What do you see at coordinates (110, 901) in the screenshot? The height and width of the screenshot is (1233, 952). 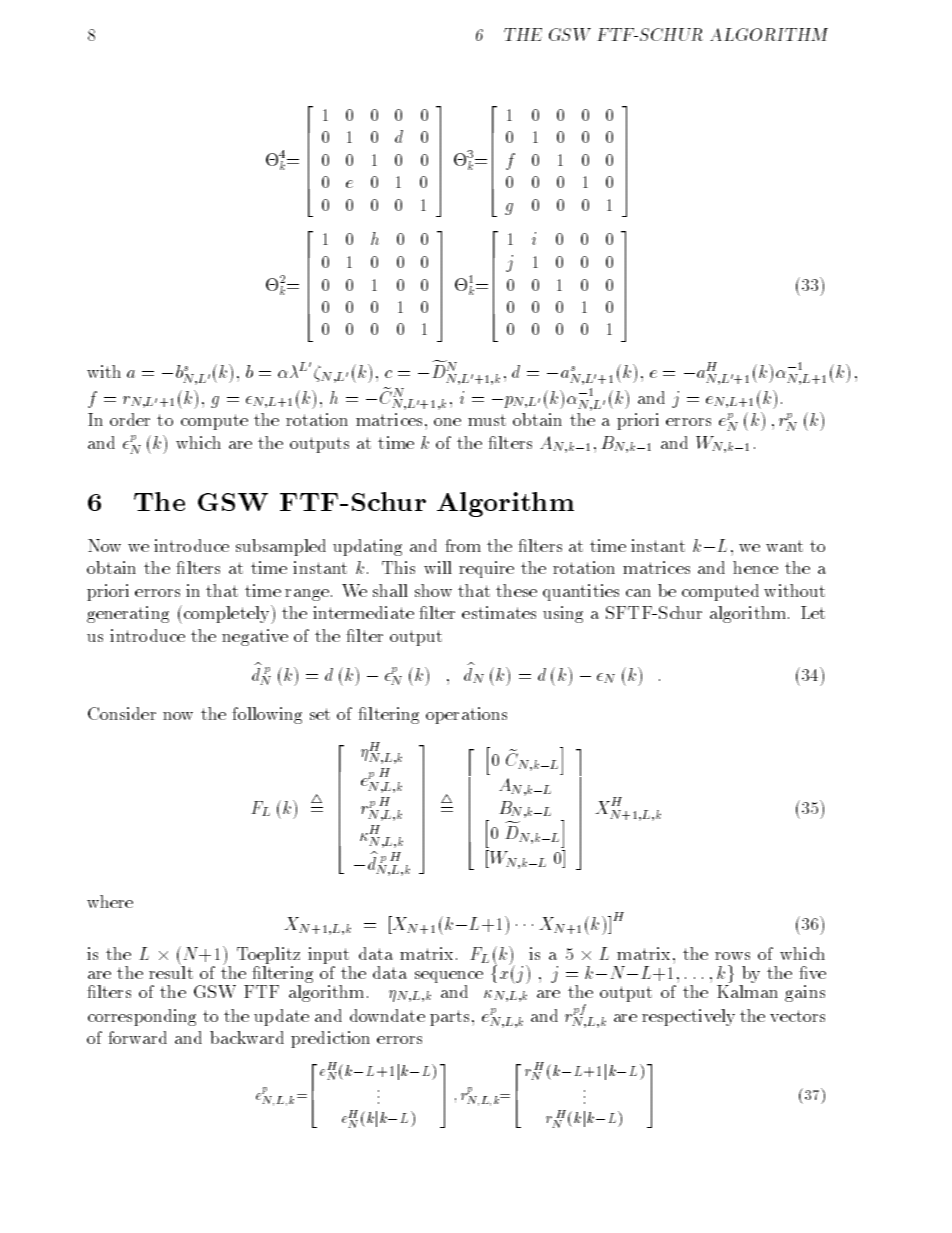 I see `where` at bounding box center [110, 901].
